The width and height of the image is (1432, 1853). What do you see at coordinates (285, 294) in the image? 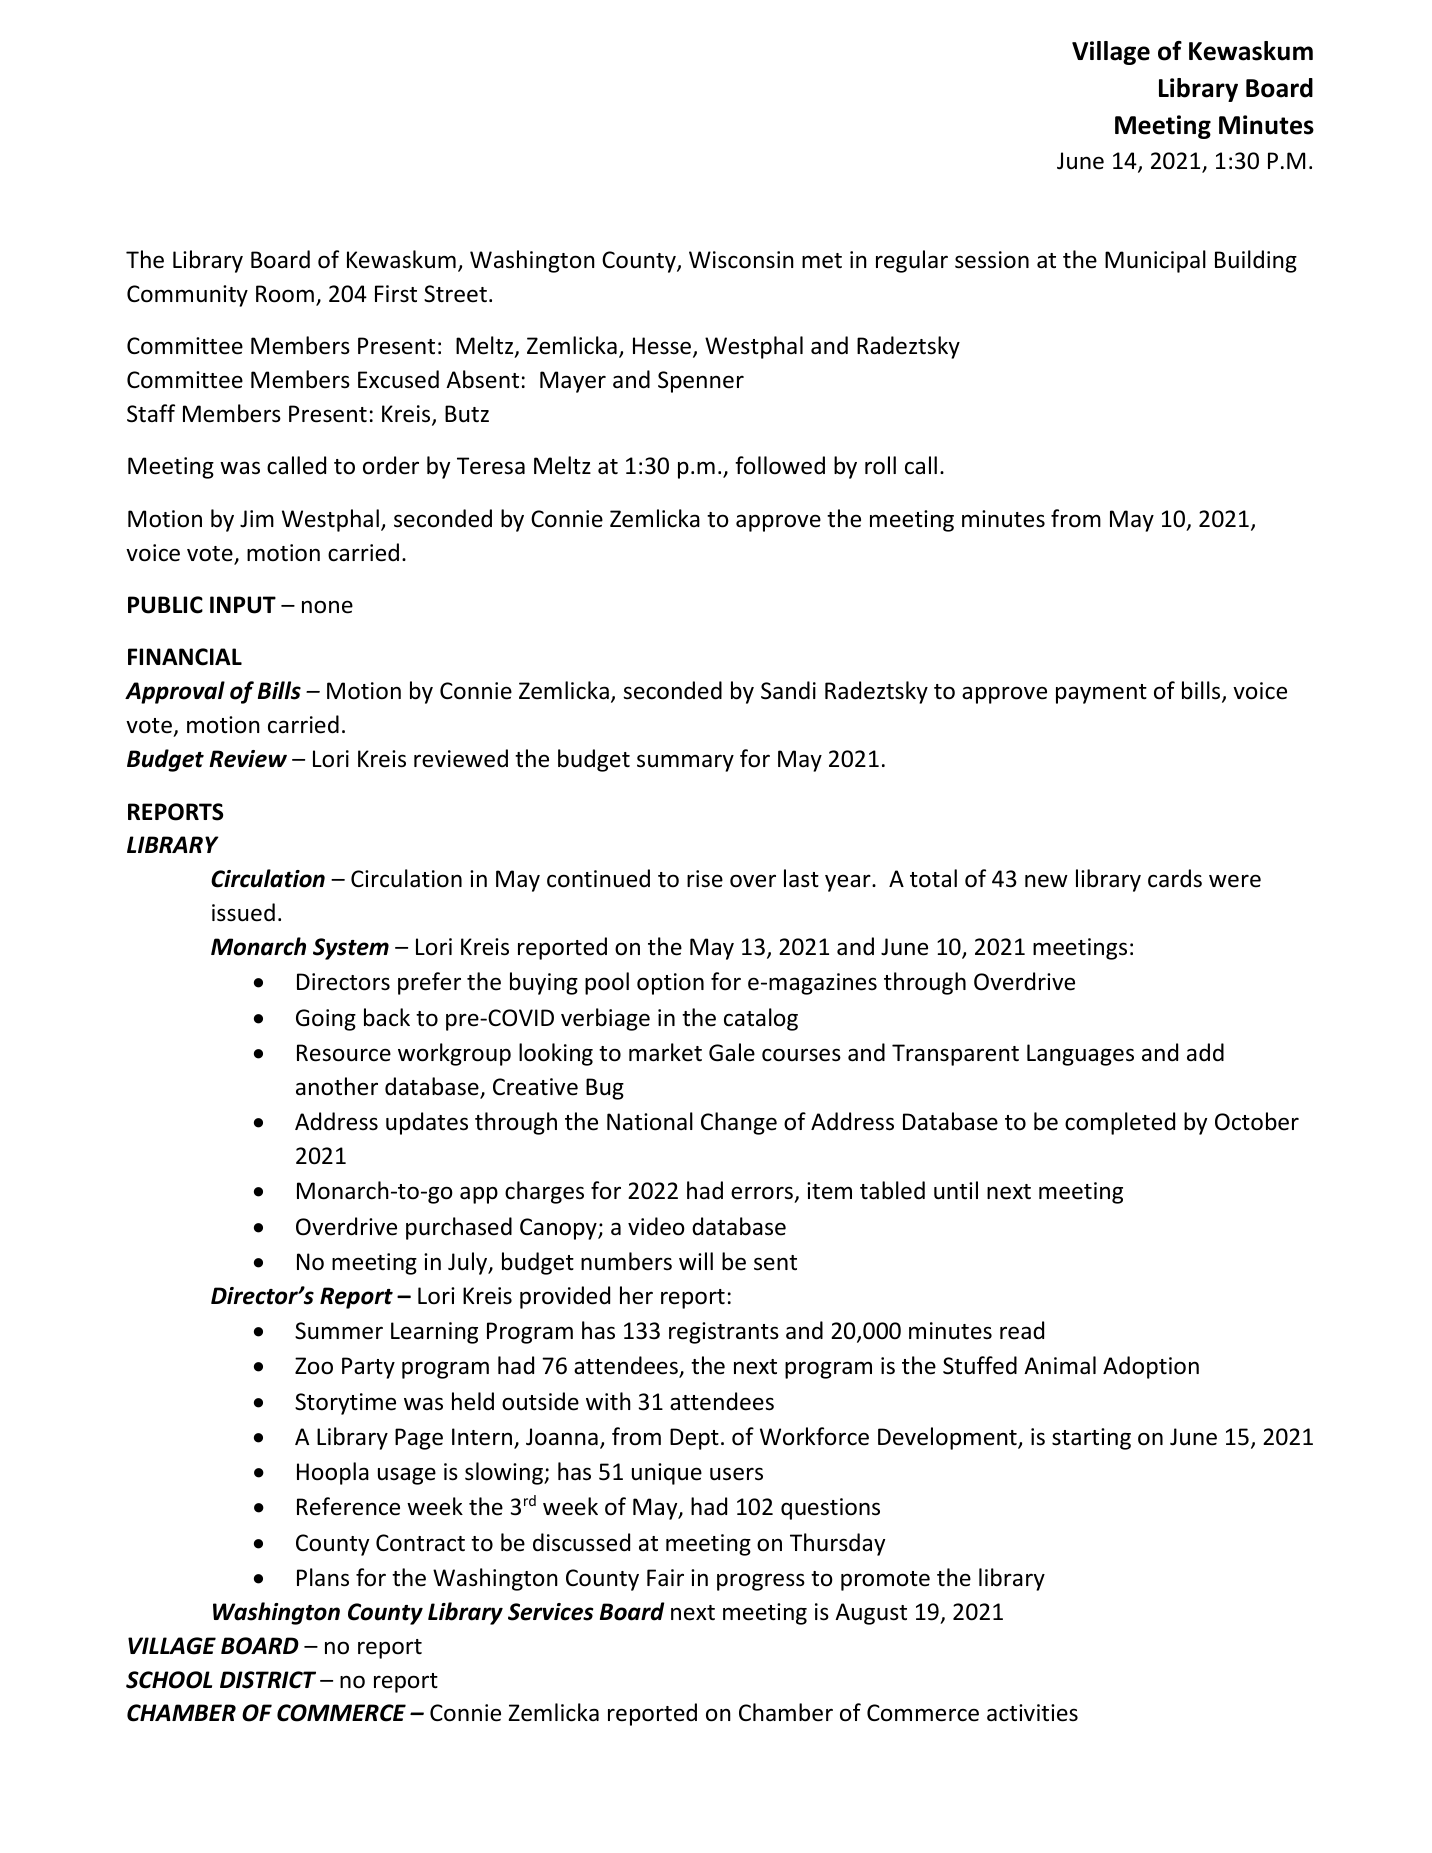
I see `Room` at bounding box center [285, 294].
